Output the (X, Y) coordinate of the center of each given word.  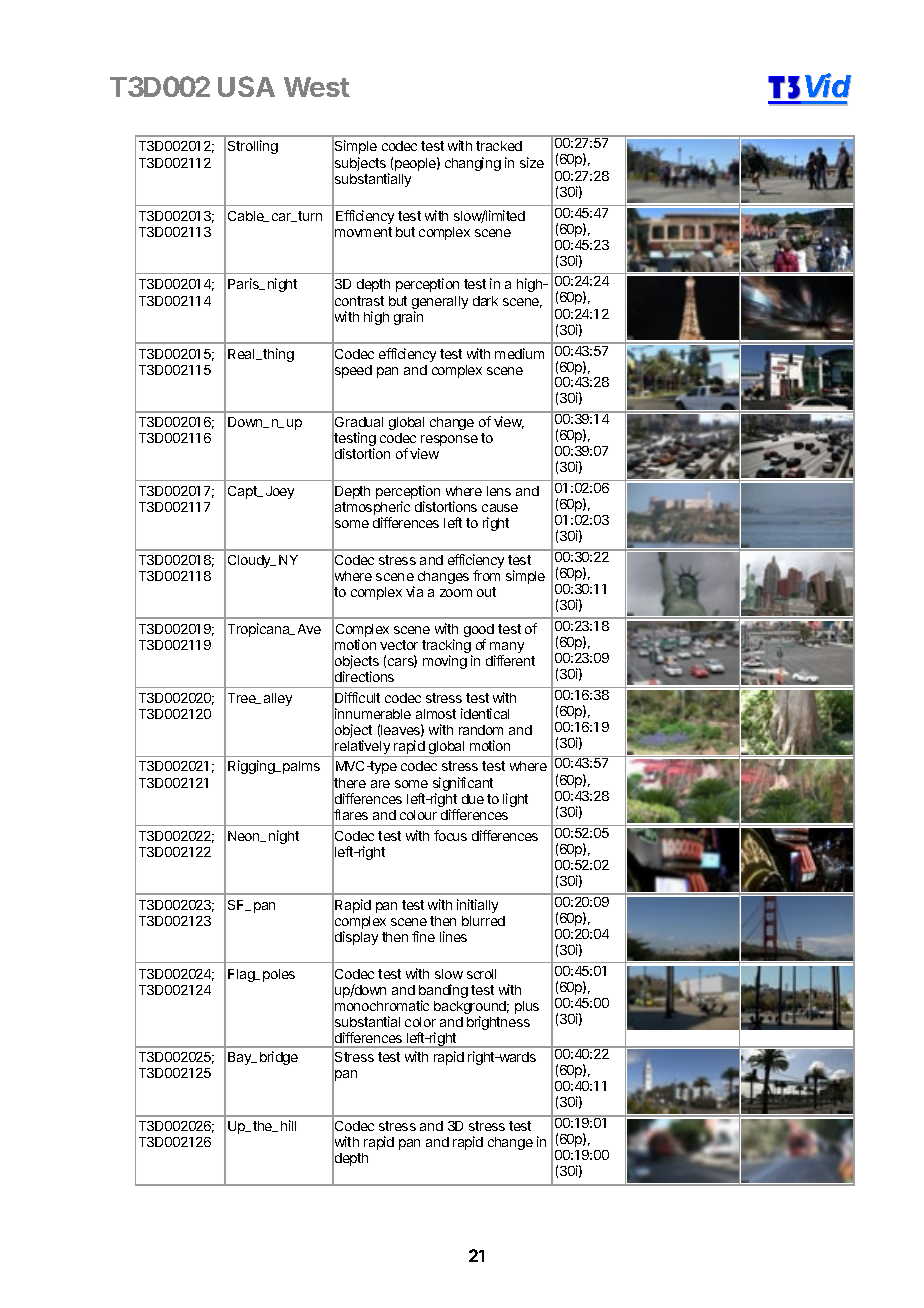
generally (440, 304)
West (317, 87)
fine (423, 936)
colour (418, 815)
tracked (499, 146)
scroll (481, 974)
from (486, 575)
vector (399, 645)
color (420, 1022)
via (414, 591)
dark (485, 301)
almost (436, 714)
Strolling (253, 147)
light (515, 800)
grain (408, 318)
